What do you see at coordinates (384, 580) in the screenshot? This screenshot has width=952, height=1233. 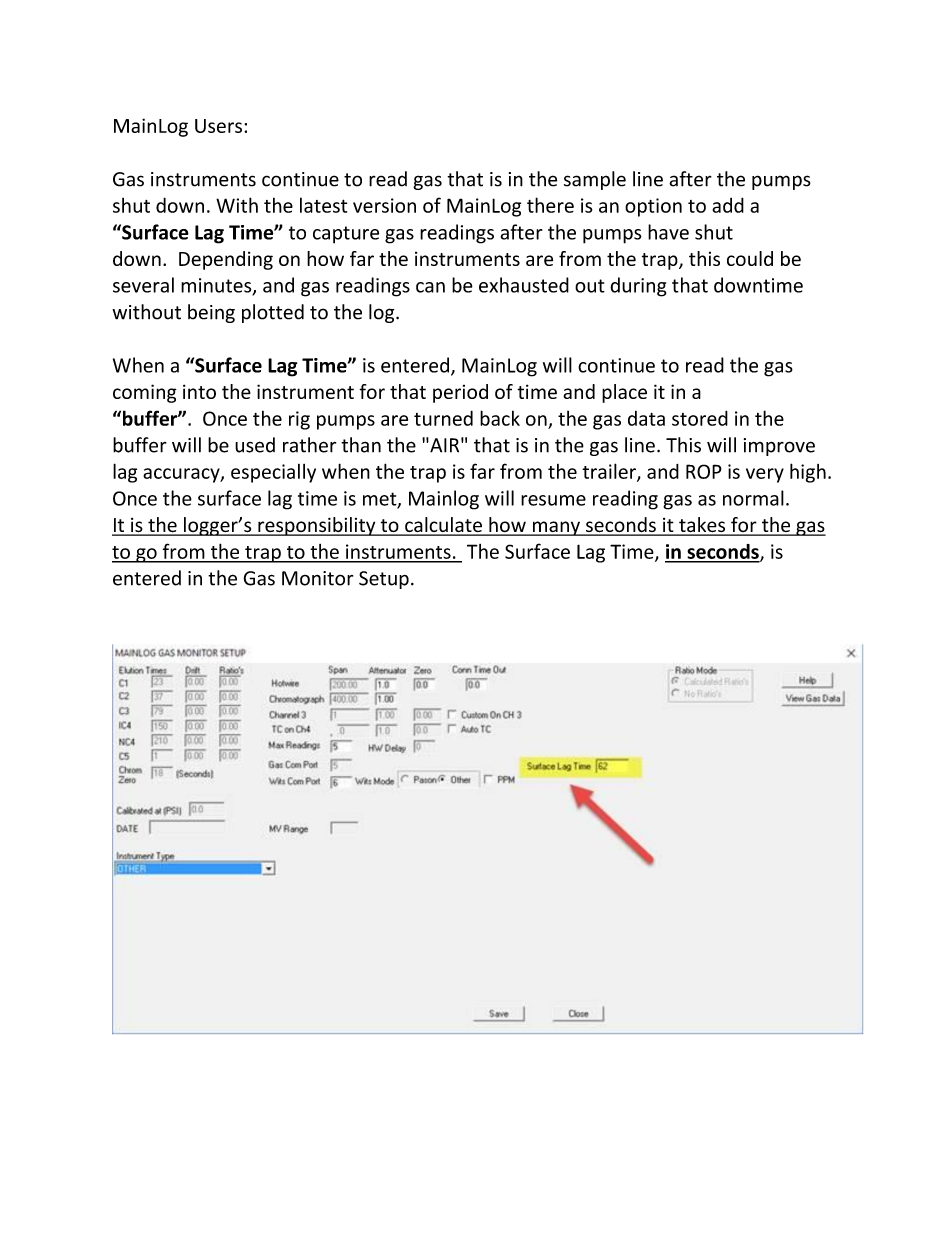 I see `Setup` at bounding box center [384, 580].
